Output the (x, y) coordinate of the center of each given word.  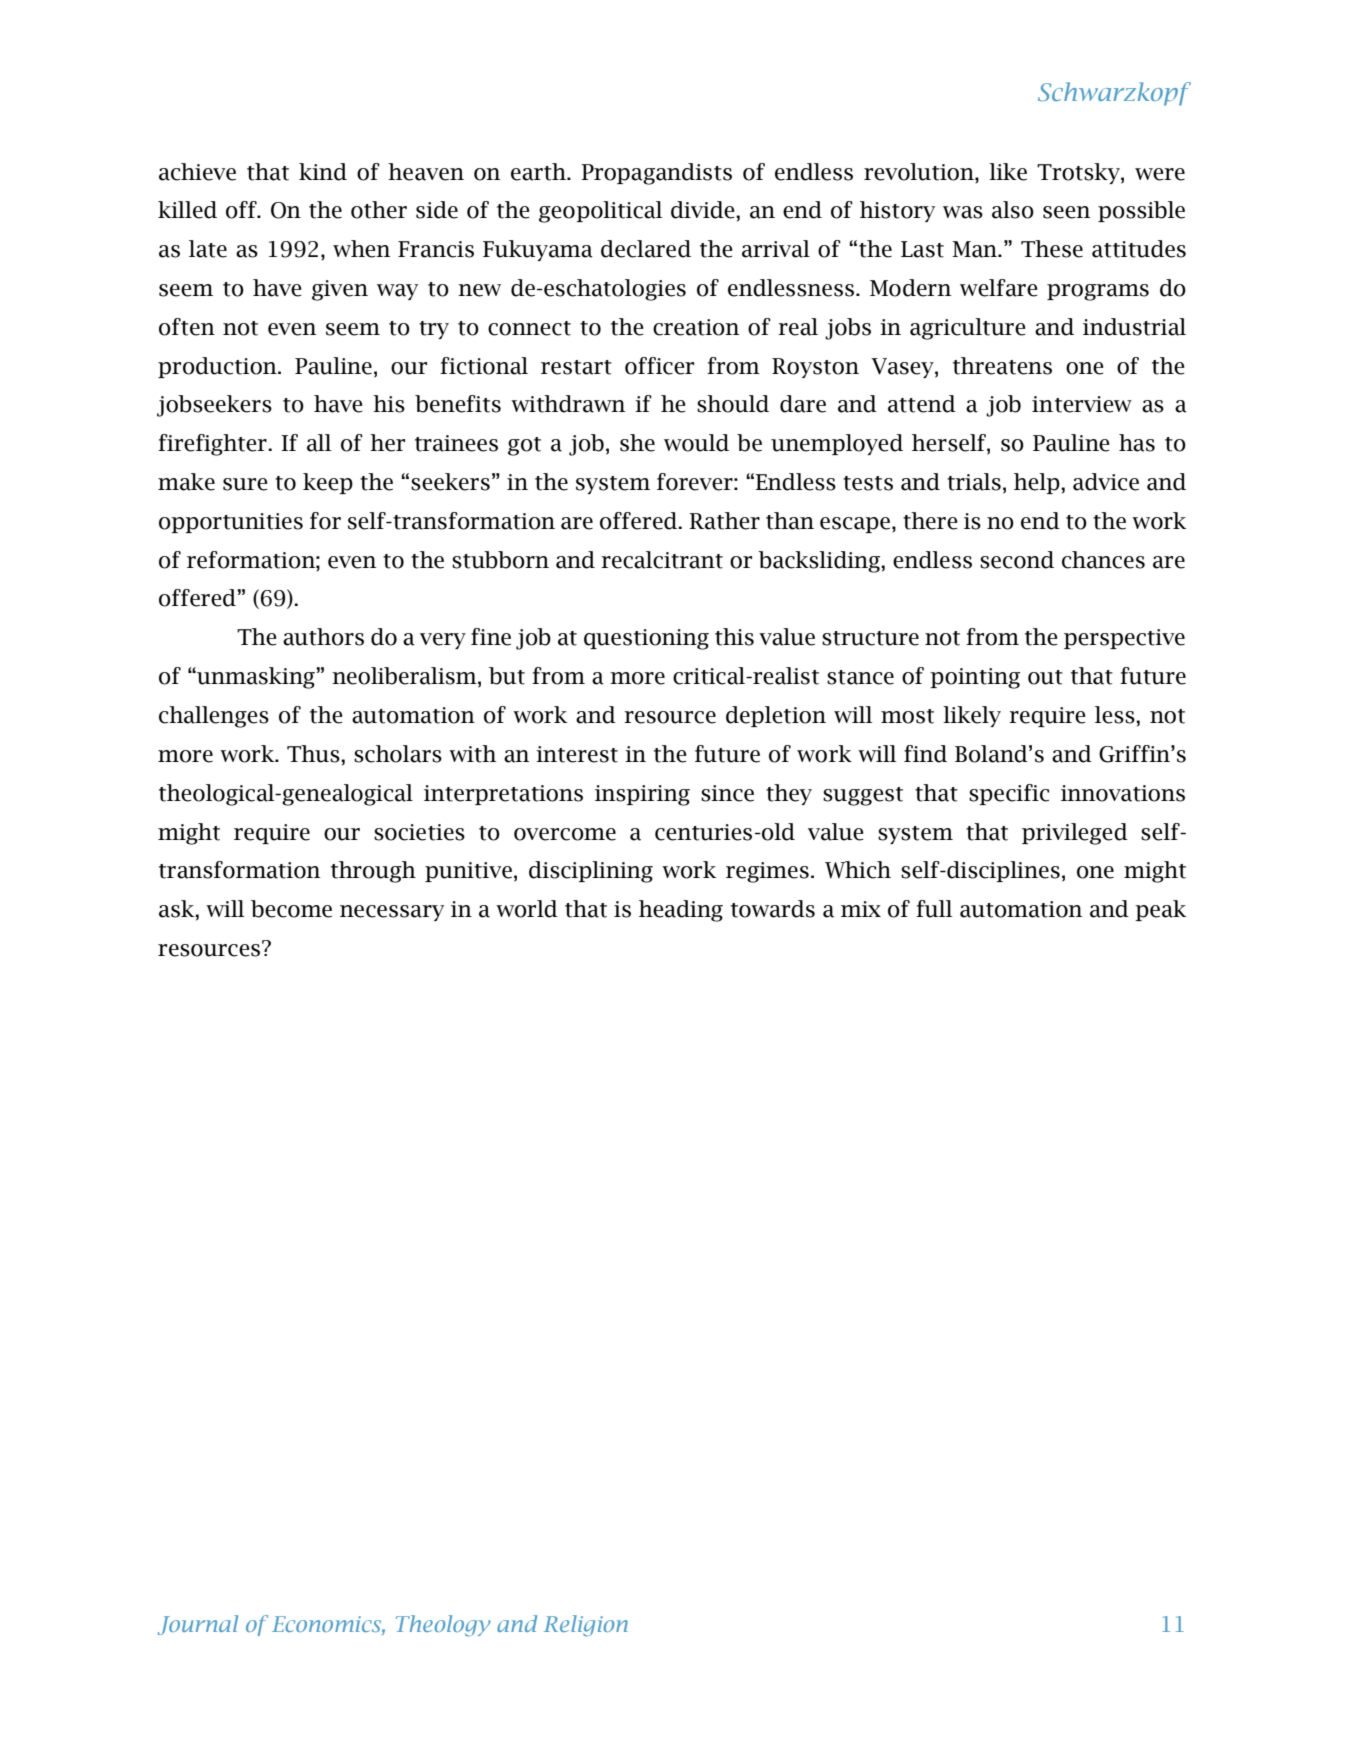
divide (704, 210)
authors (323, 637)
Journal (198, 1625)
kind (323, 172)
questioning (646, 639)
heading (681, 911)
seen (1066, 212)
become (291, 909)
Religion (586, 1626)
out (1045, 677)
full (934, 909)
